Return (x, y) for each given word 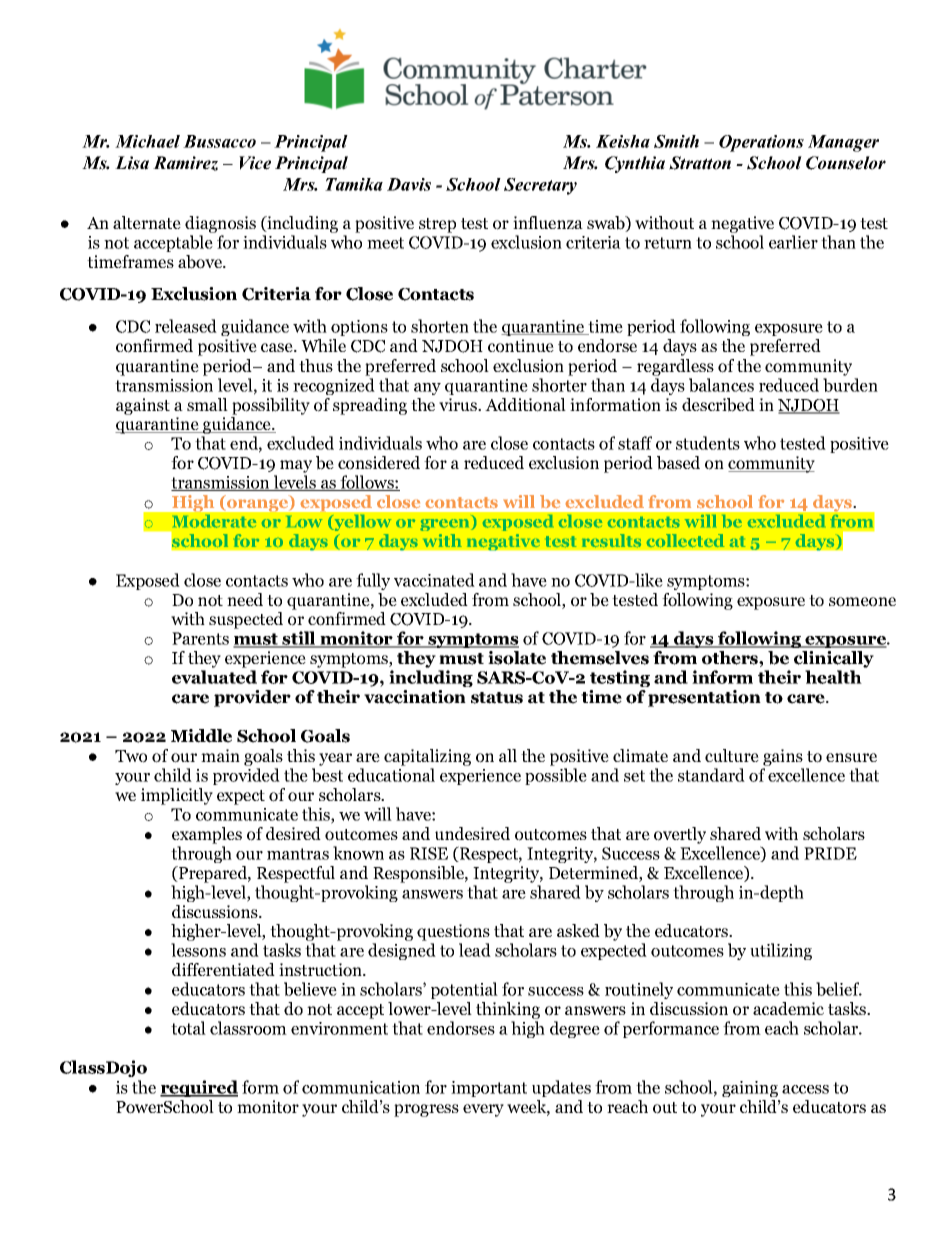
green (446, 525)
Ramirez (185, 163)
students (708, 443)
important (489, 1089)
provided (246, 776)
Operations (761, 143)
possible (556, 776)
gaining (750, 1089)
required (199, 1088)
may (296, 466)
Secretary (540, 186)
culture (732, 755)
